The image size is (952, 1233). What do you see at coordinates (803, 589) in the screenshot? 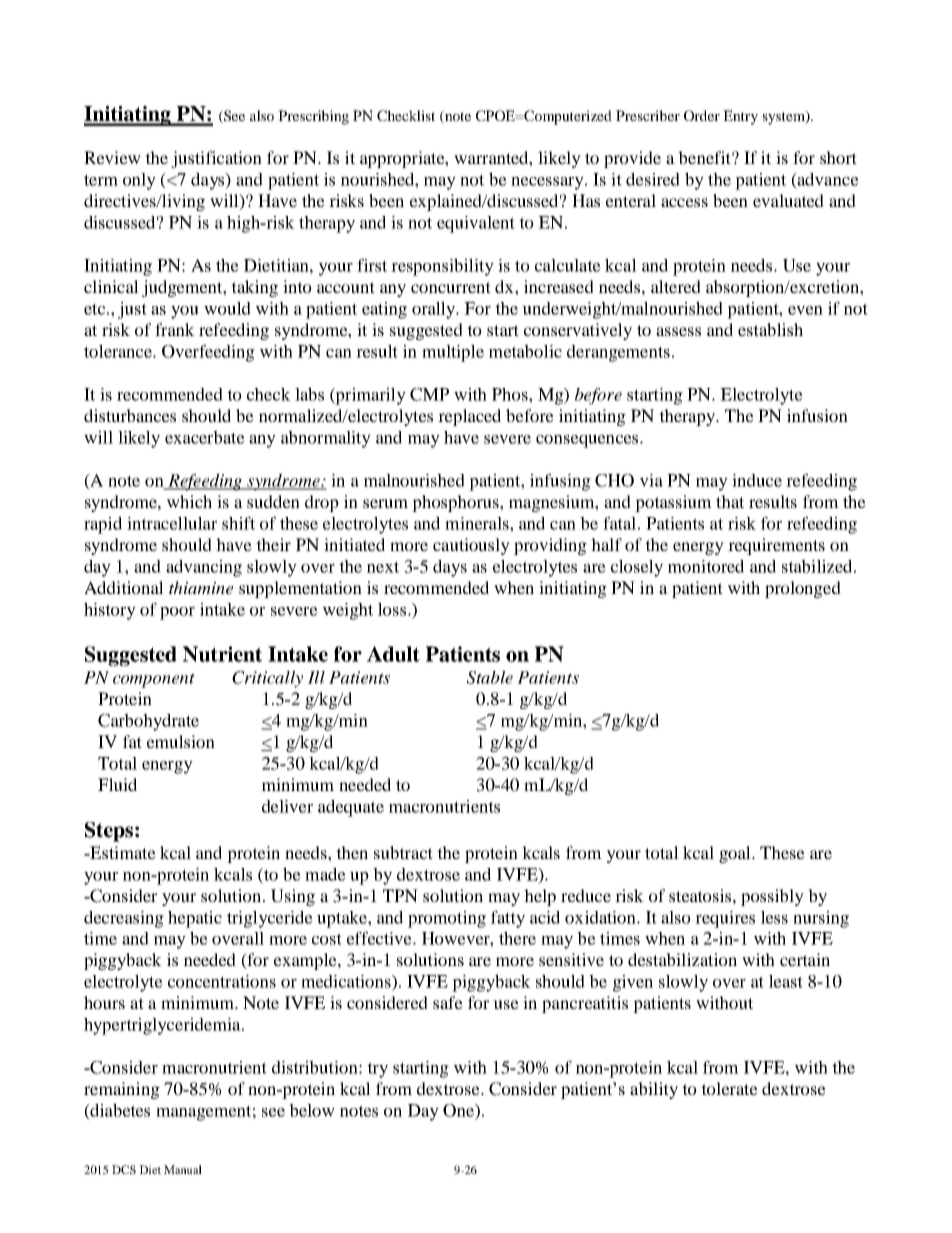
I see `prolonged` at bounding box center [803, 589].
